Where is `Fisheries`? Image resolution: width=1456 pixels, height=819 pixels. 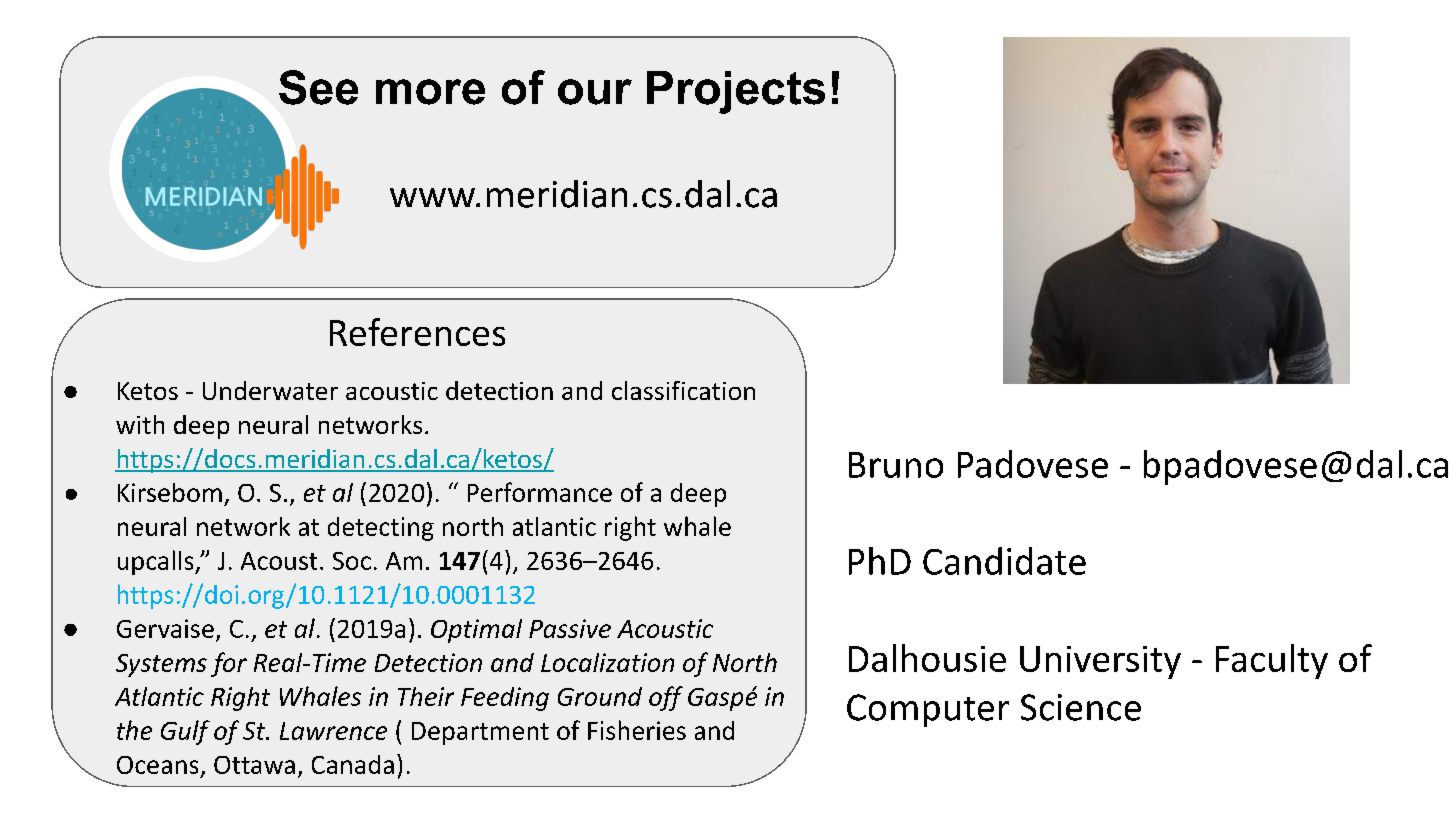
Fisheries is located at coordinates (637, 730).
